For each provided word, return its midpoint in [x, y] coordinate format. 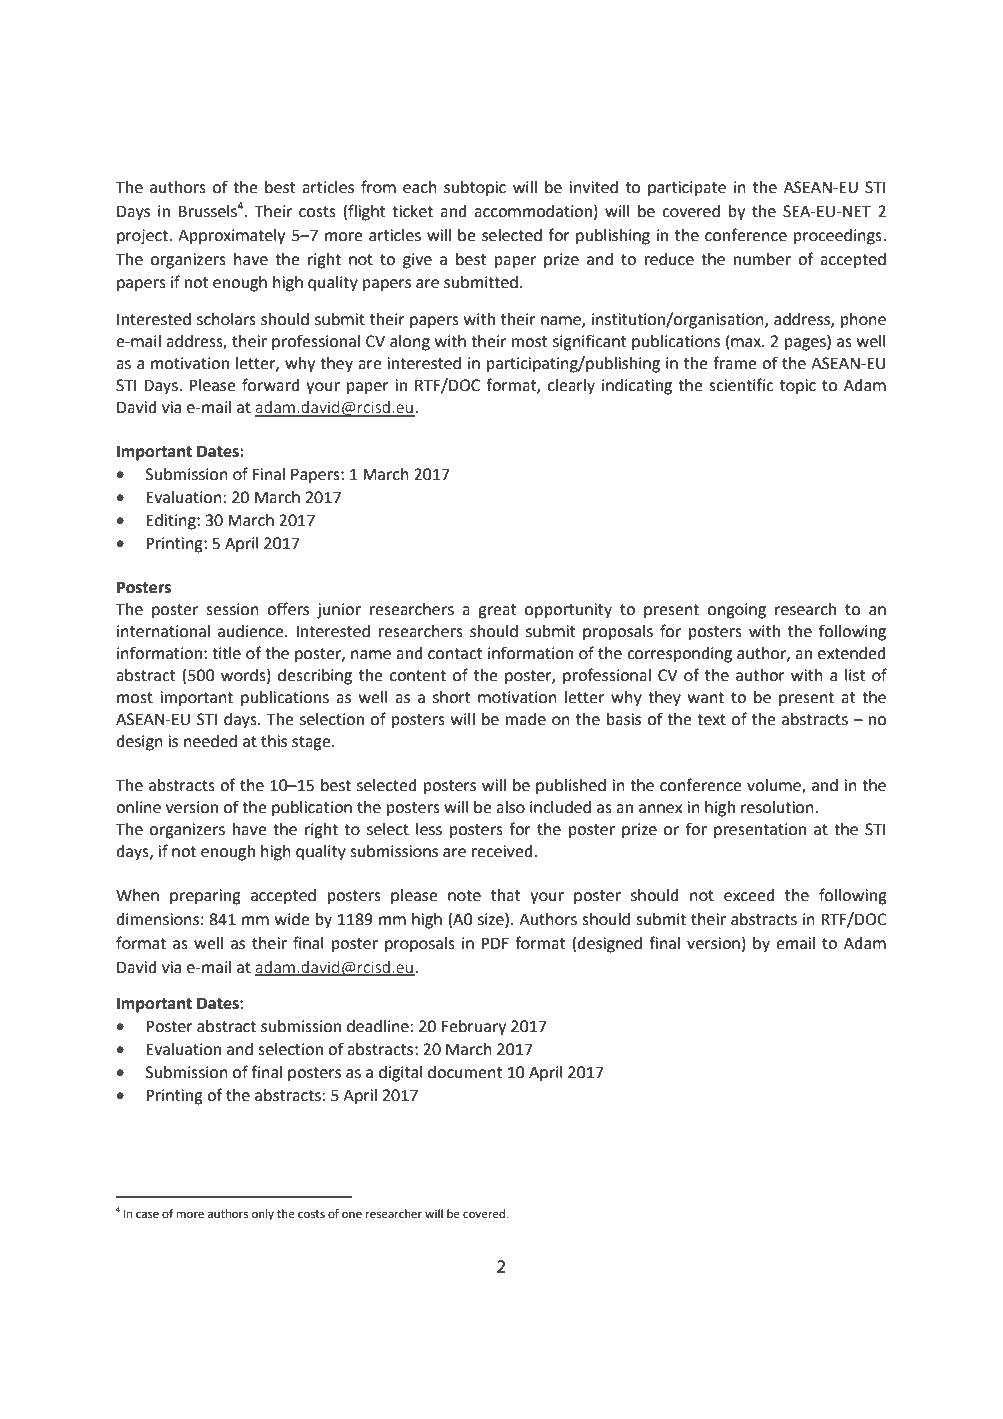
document [465, 1072]
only [263, 1215]
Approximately [231, 237]
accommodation [533, 211]
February [474, 1028]
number [762, 259]
